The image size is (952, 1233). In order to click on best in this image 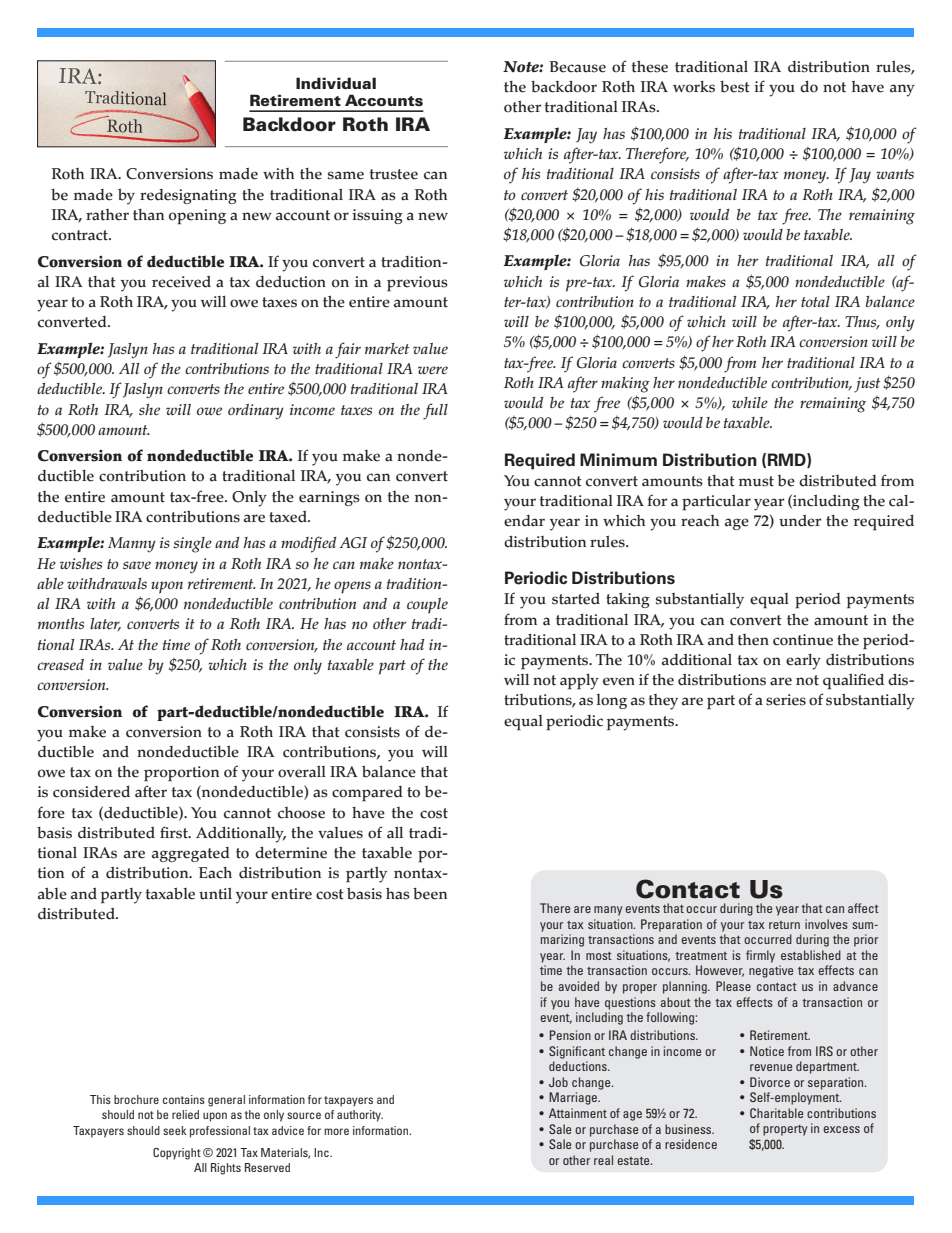, I will do `click(735, 87)`.
